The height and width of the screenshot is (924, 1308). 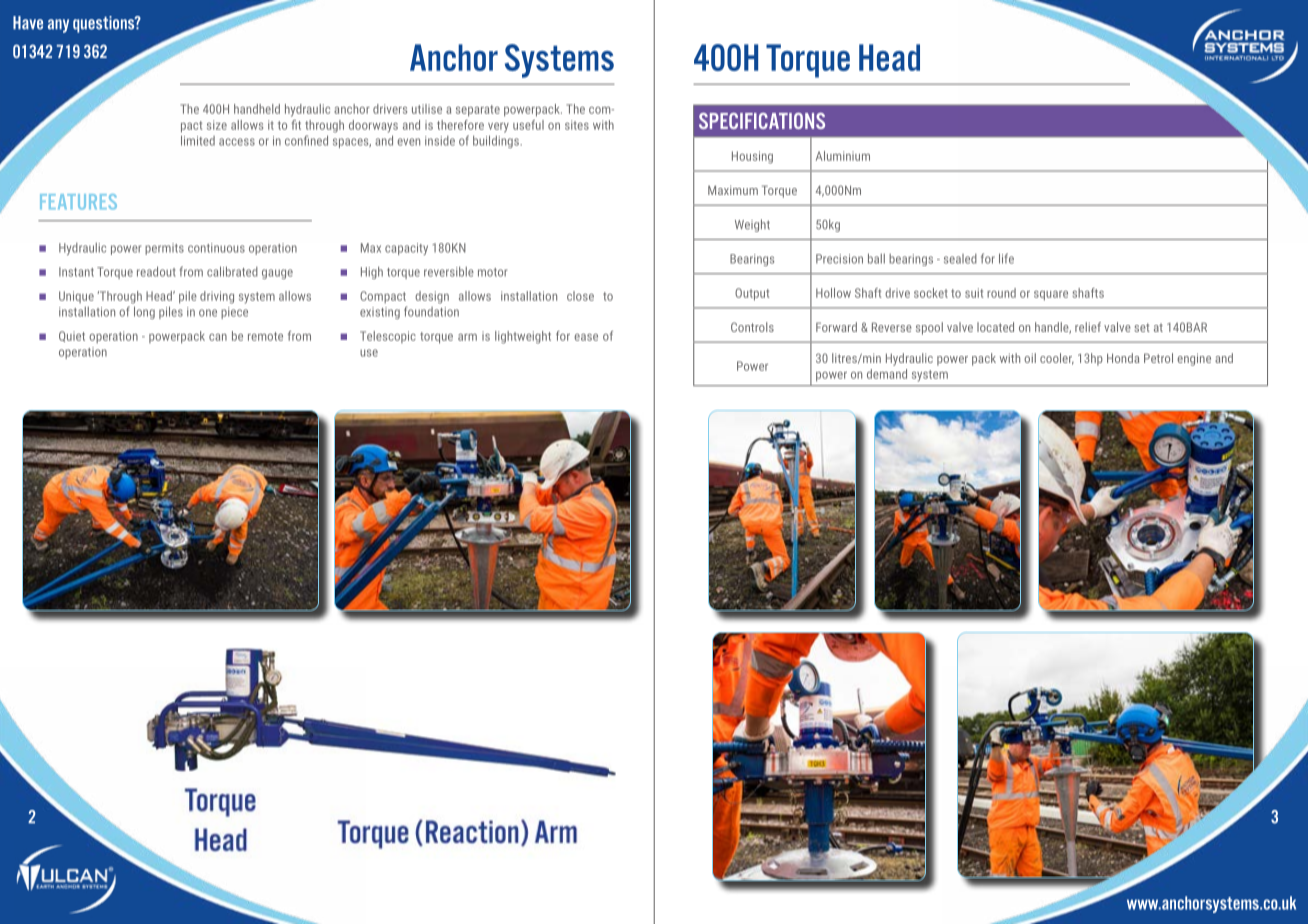 I want to click on any, so click(x=58, y=26).
